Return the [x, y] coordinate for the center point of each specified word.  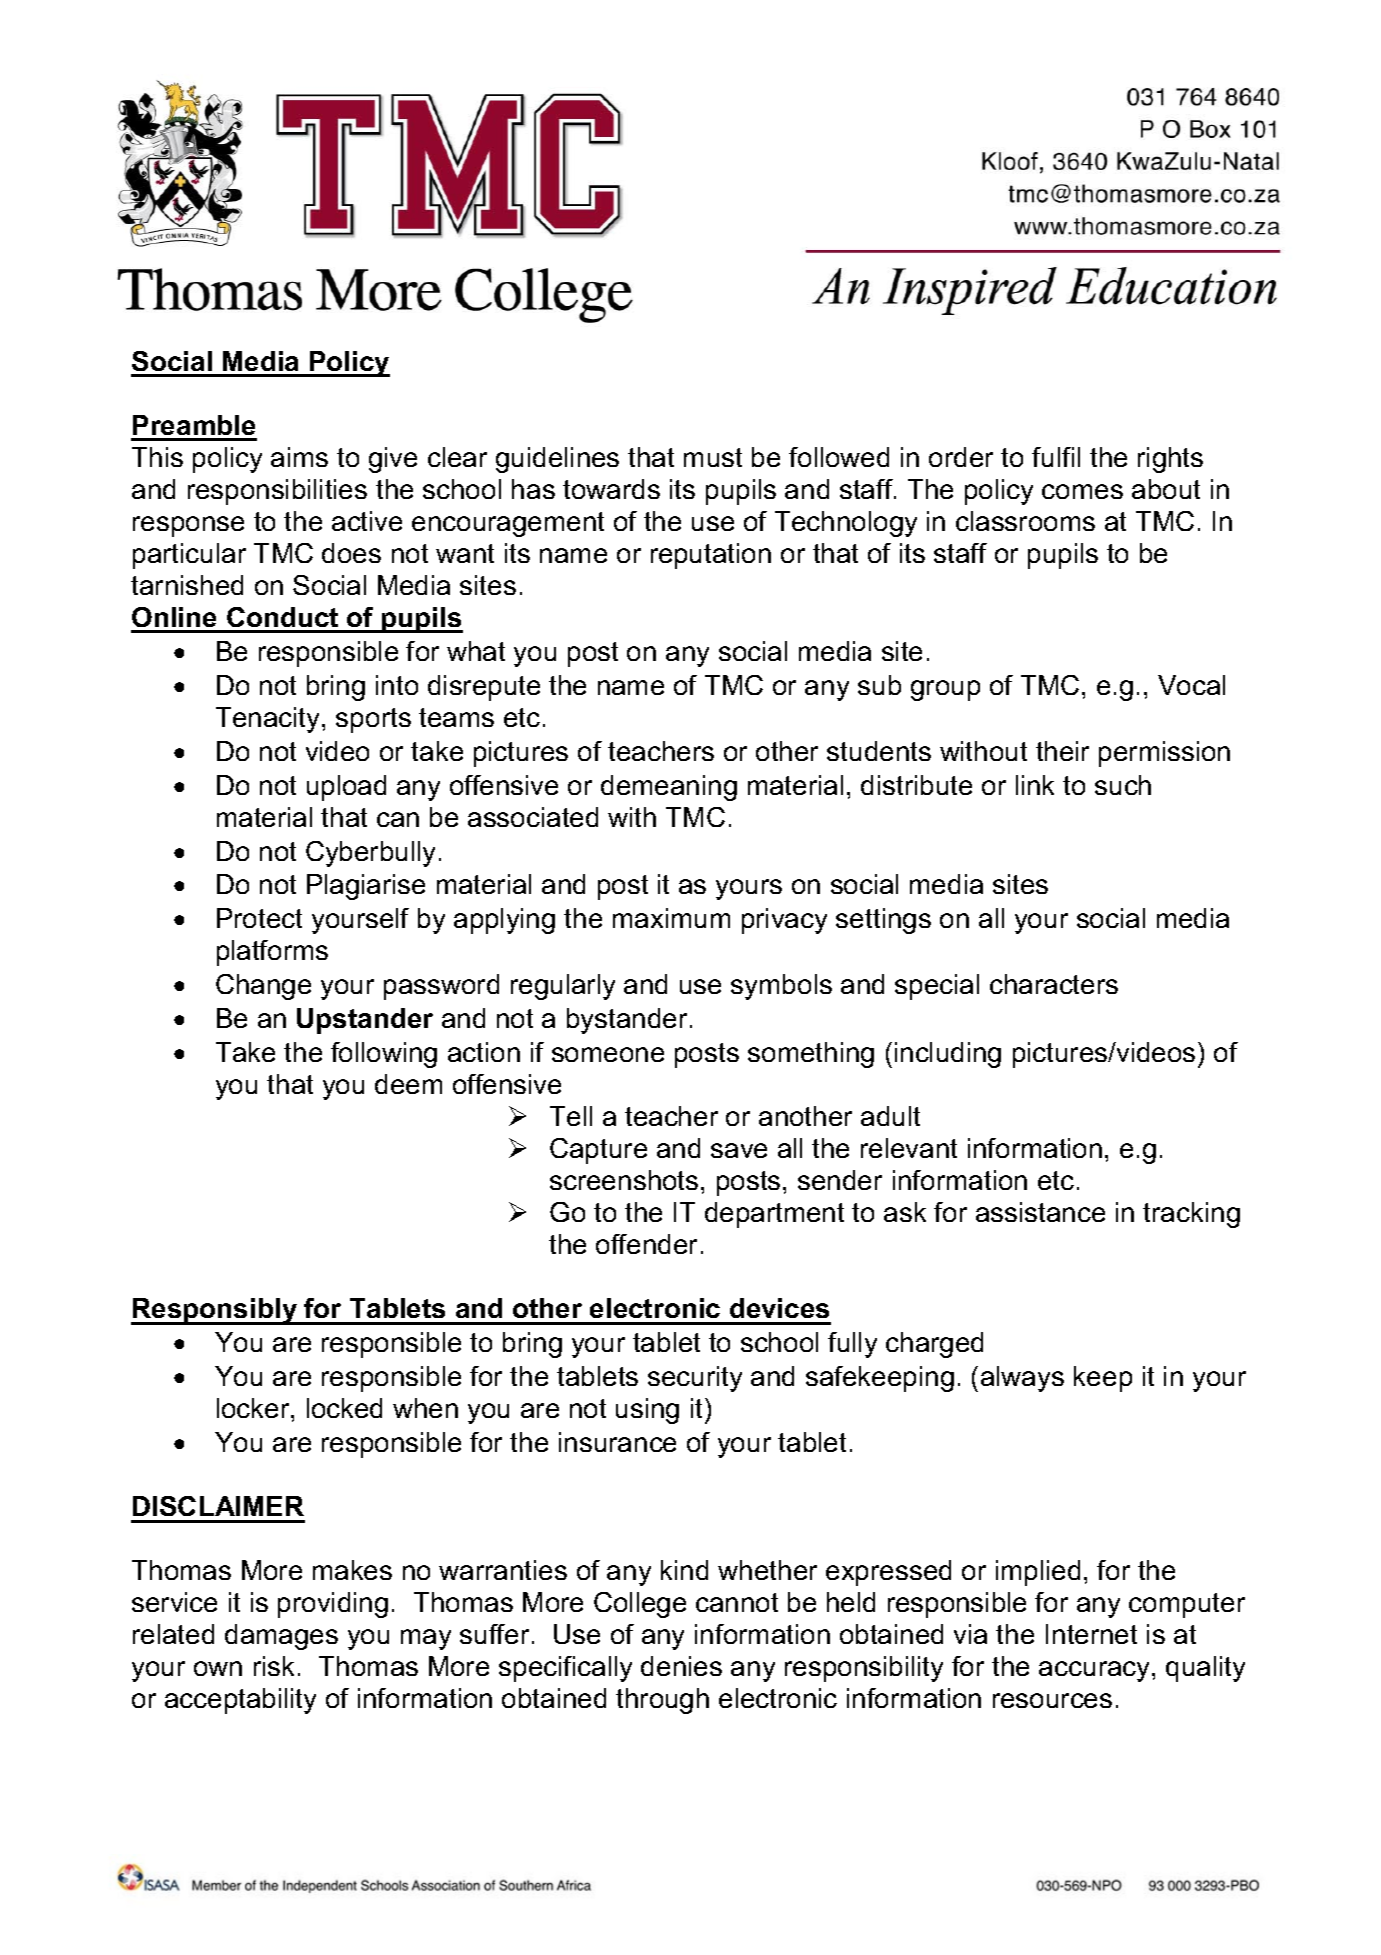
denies [681, 1666]
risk [274, 1666]
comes [1082, 491]
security [695, 1379]
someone [608, 1054]
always [1022, 1379]
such [1123, 785]
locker [254, 1408]
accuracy [1096, 1671]
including [948, 1055]
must [713, 457]
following [384, 1055]
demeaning [669, 788]
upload [346, 788]
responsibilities [277, 492]
